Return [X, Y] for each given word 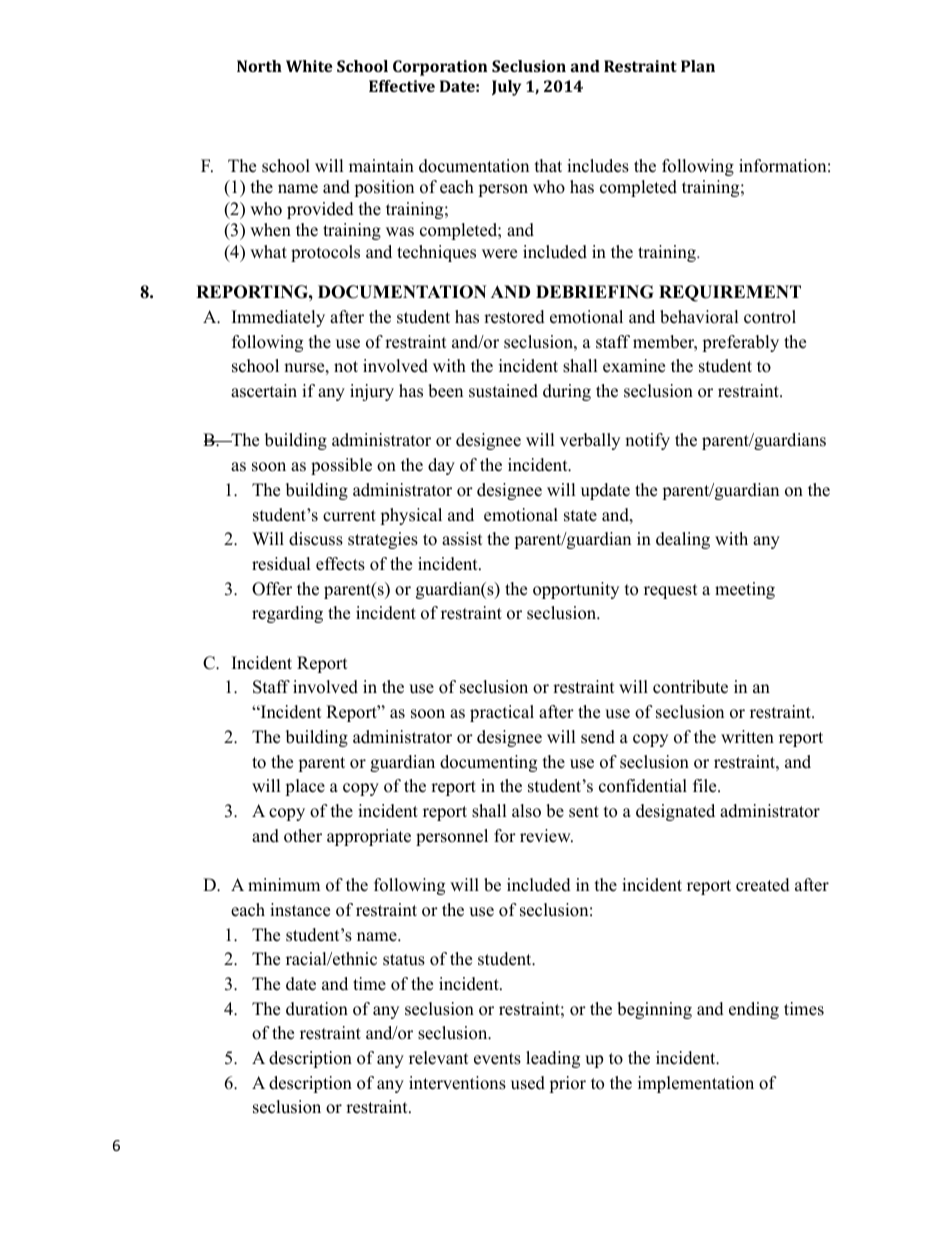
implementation [696, 1084]
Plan [698, 66]
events [497, 1059]
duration [317, 1009]
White [309, 66]
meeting [745, 590]
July [506, 88]
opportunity [576, 590]
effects [340, 564]
